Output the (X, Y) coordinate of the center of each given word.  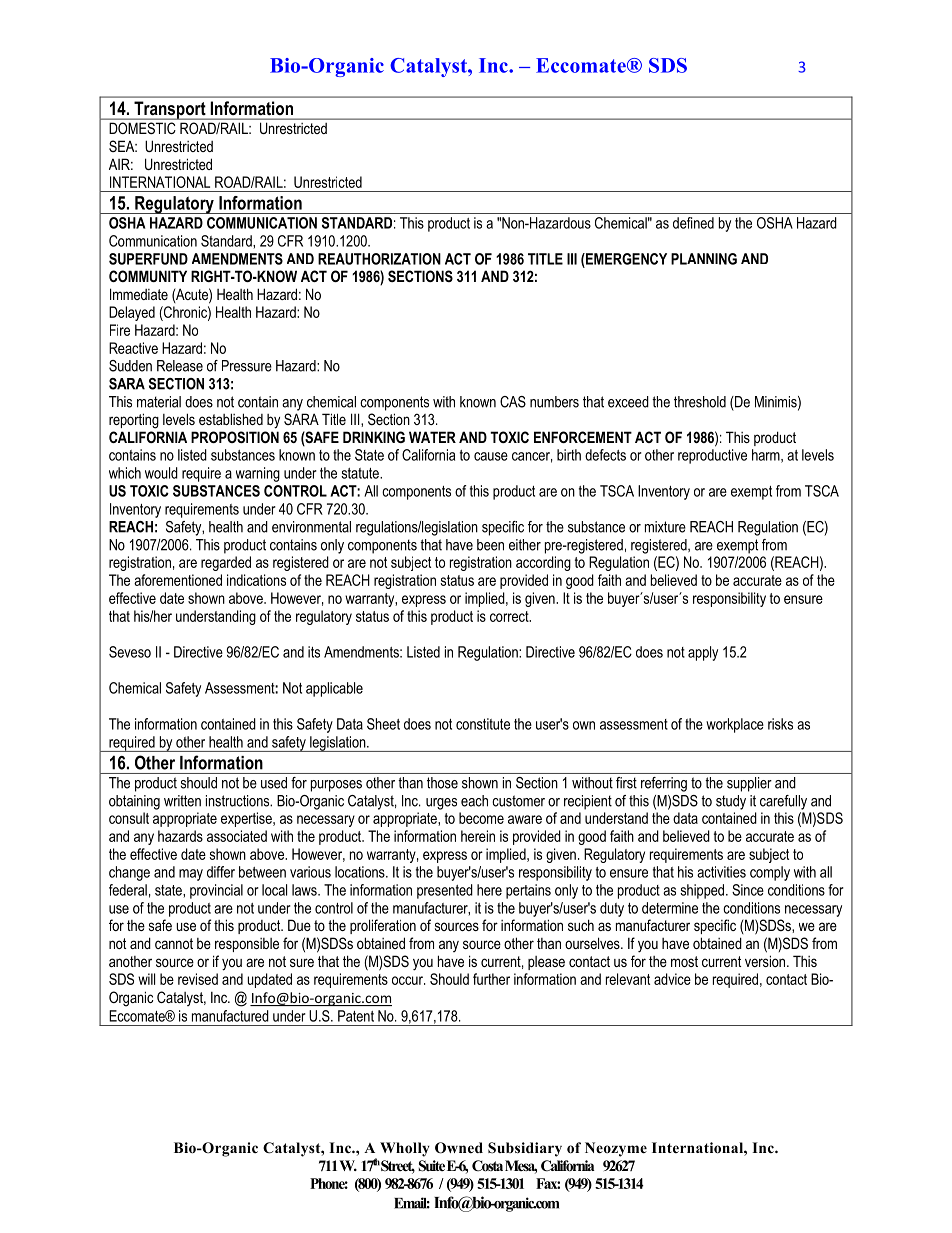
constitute (483, 724)
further (491, 979)
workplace (735, 725)
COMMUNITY (148, 276)
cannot (174, 943)
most (684, 961)
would (161, 473)
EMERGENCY (625, 259)
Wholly (405, 1149)
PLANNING (704, 259)
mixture (665, 527)
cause (491, 456)
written (182, 801)
